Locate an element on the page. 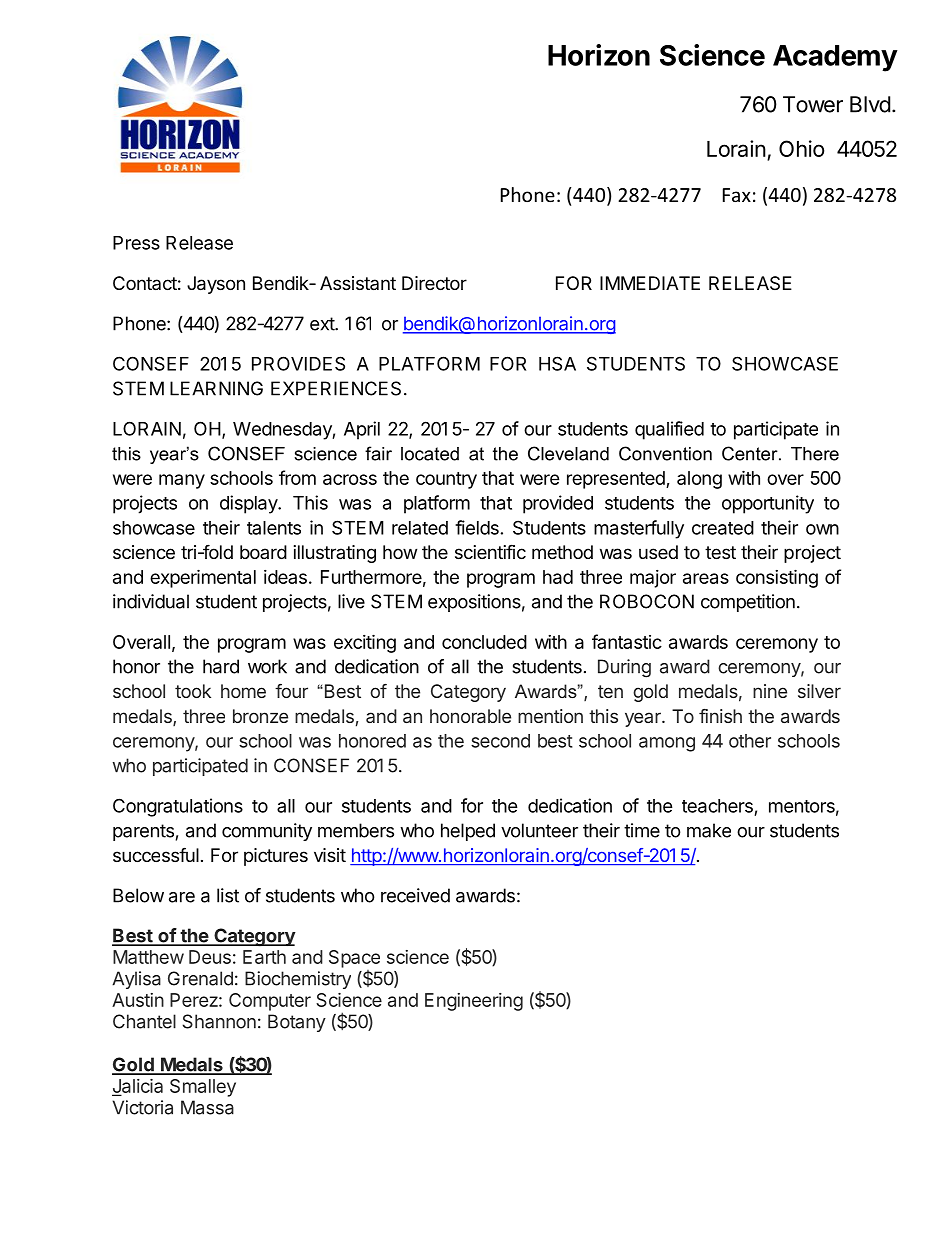  Massa is located at coordinates (207, 1107).
